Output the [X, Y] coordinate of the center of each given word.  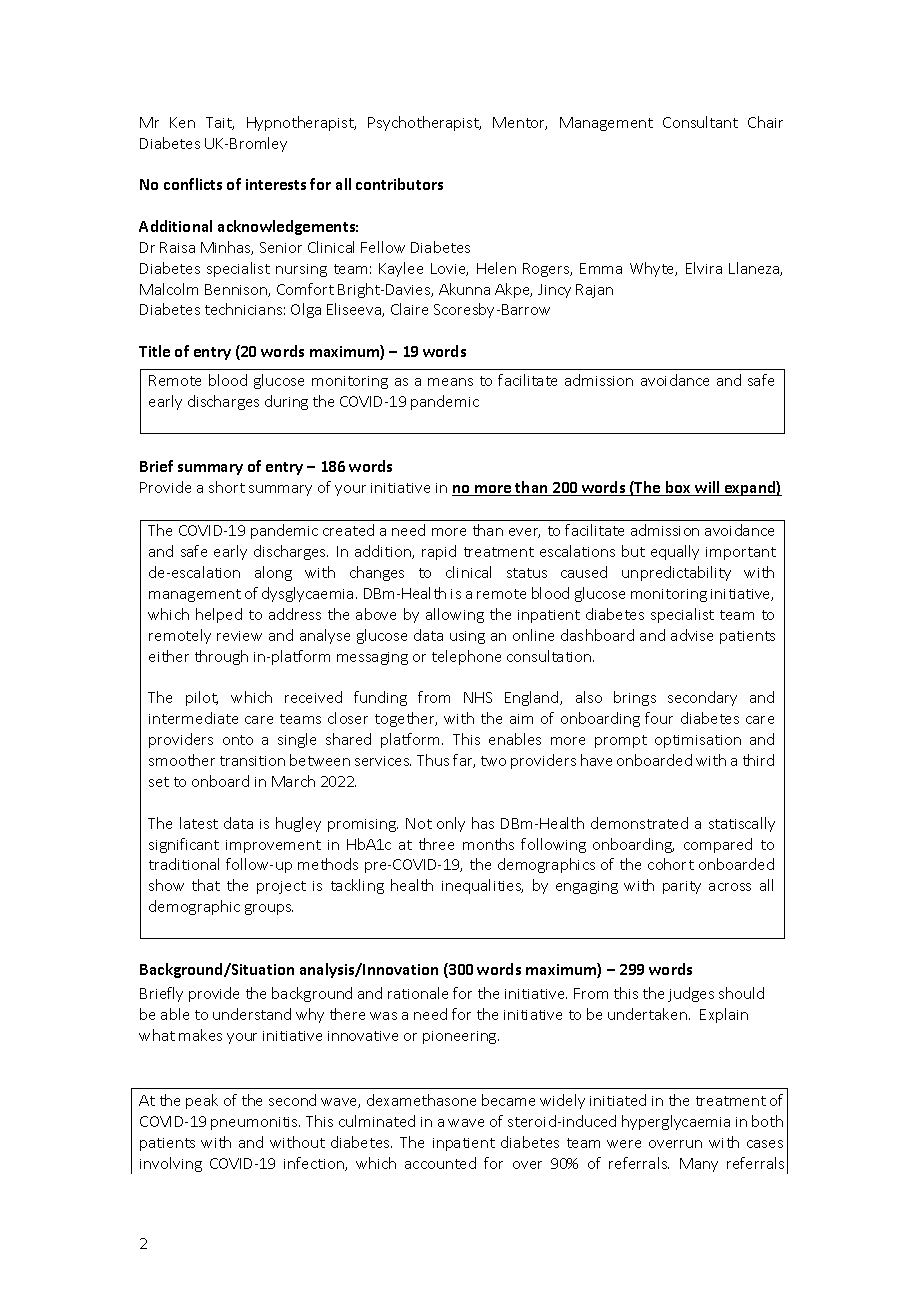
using [467, 637]
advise [692, 635]
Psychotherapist [424, 123]
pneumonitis [255, 1123]
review [239, 636]
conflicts [193, 184]
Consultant [700, 122]
